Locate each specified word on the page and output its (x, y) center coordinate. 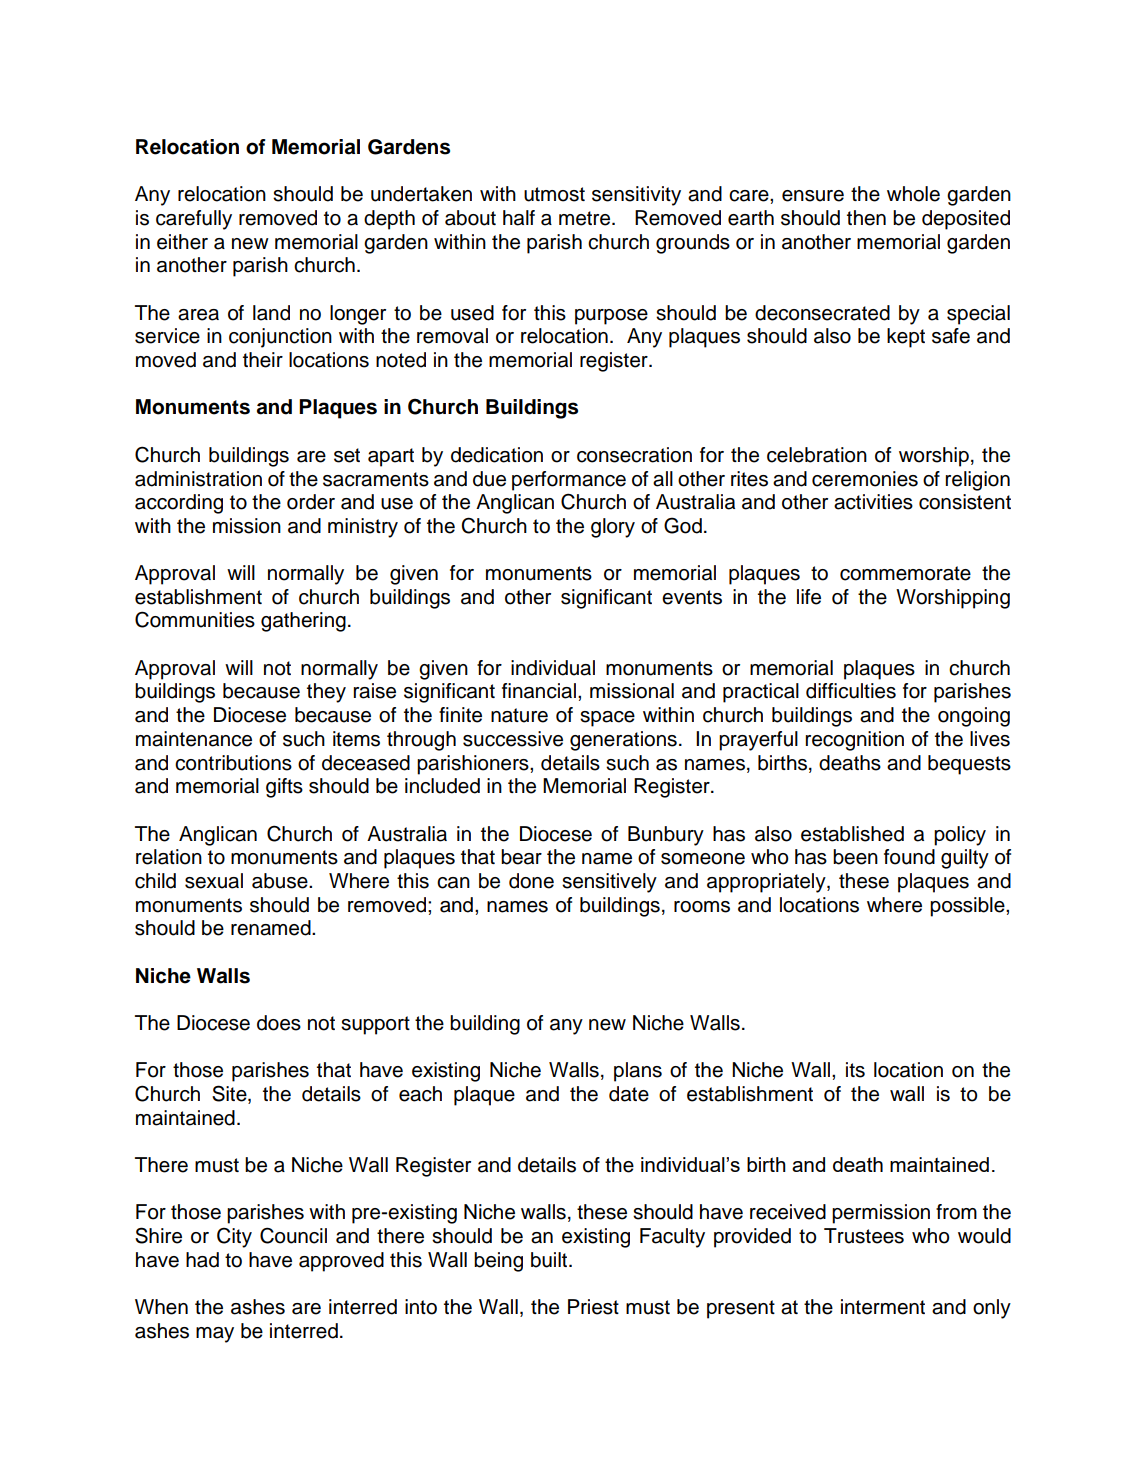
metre (584, 218)
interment (883, 1307)
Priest (593, 1307)
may (215, 1335)
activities (873, 502)
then (866, 218)
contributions (233, 763)
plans (638, 1072)
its (855, 1070)
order (311, 502)
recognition (855, 741)
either (182, 242)
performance (569, 481)
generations (623, 741)
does (279, 1023)
